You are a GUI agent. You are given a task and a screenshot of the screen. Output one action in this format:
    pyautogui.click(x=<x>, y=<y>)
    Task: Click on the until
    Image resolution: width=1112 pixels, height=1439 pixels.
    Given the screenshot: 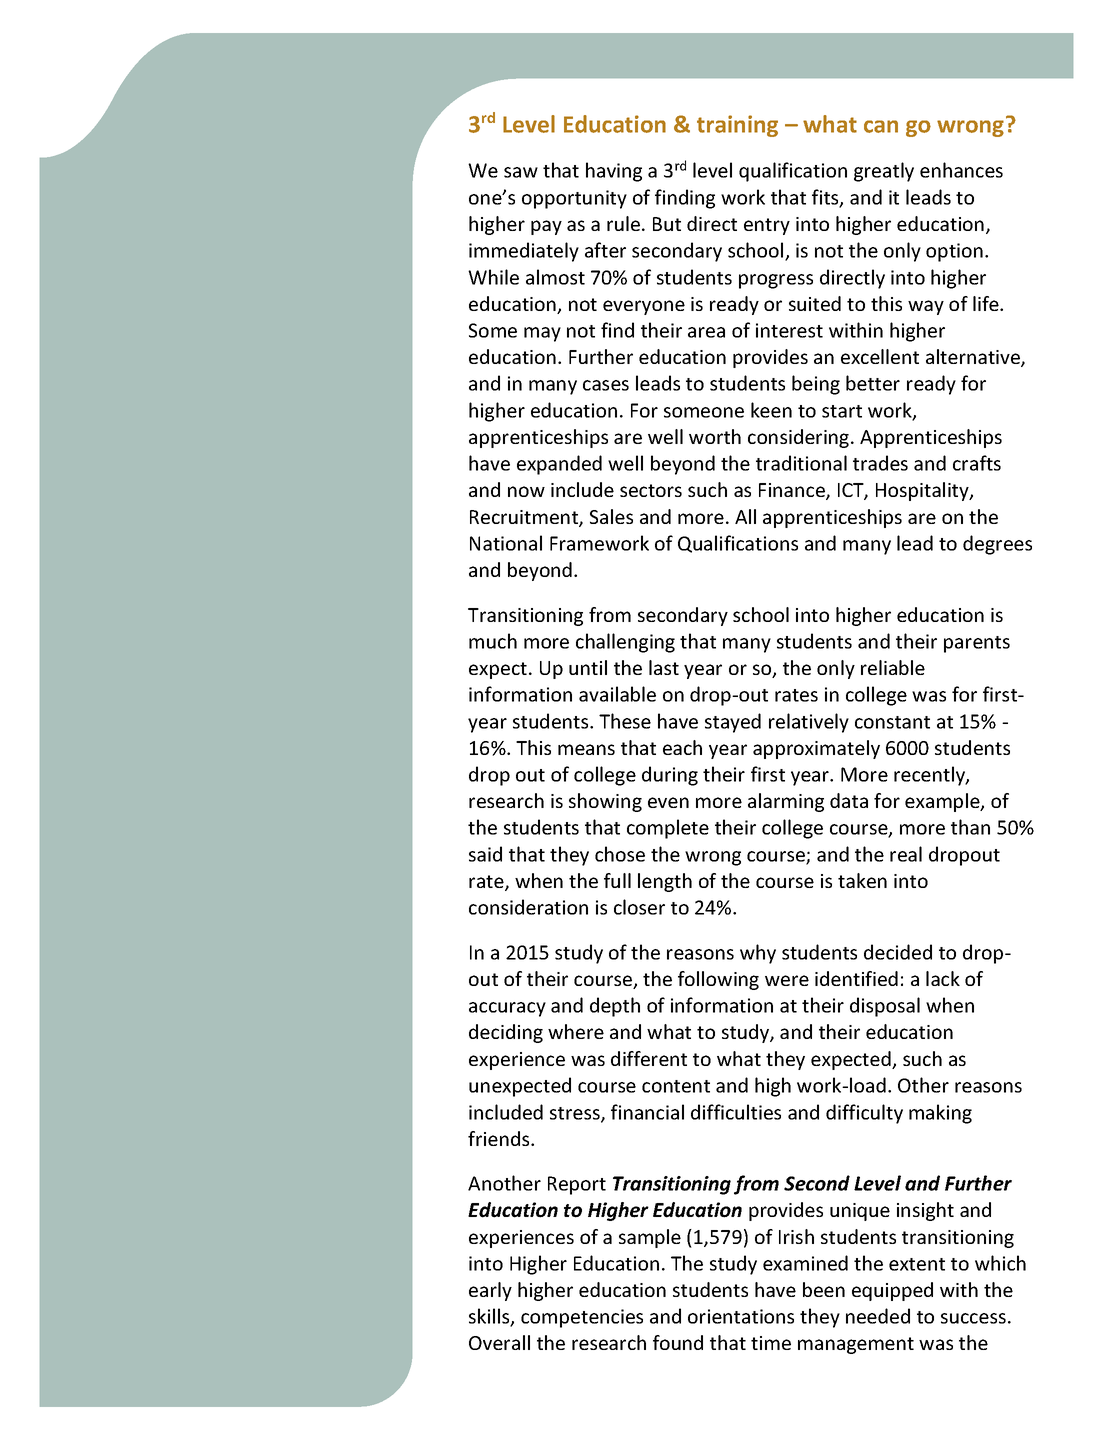 What is the action you would take?
    pyautogui.click(x=588, y=667)
